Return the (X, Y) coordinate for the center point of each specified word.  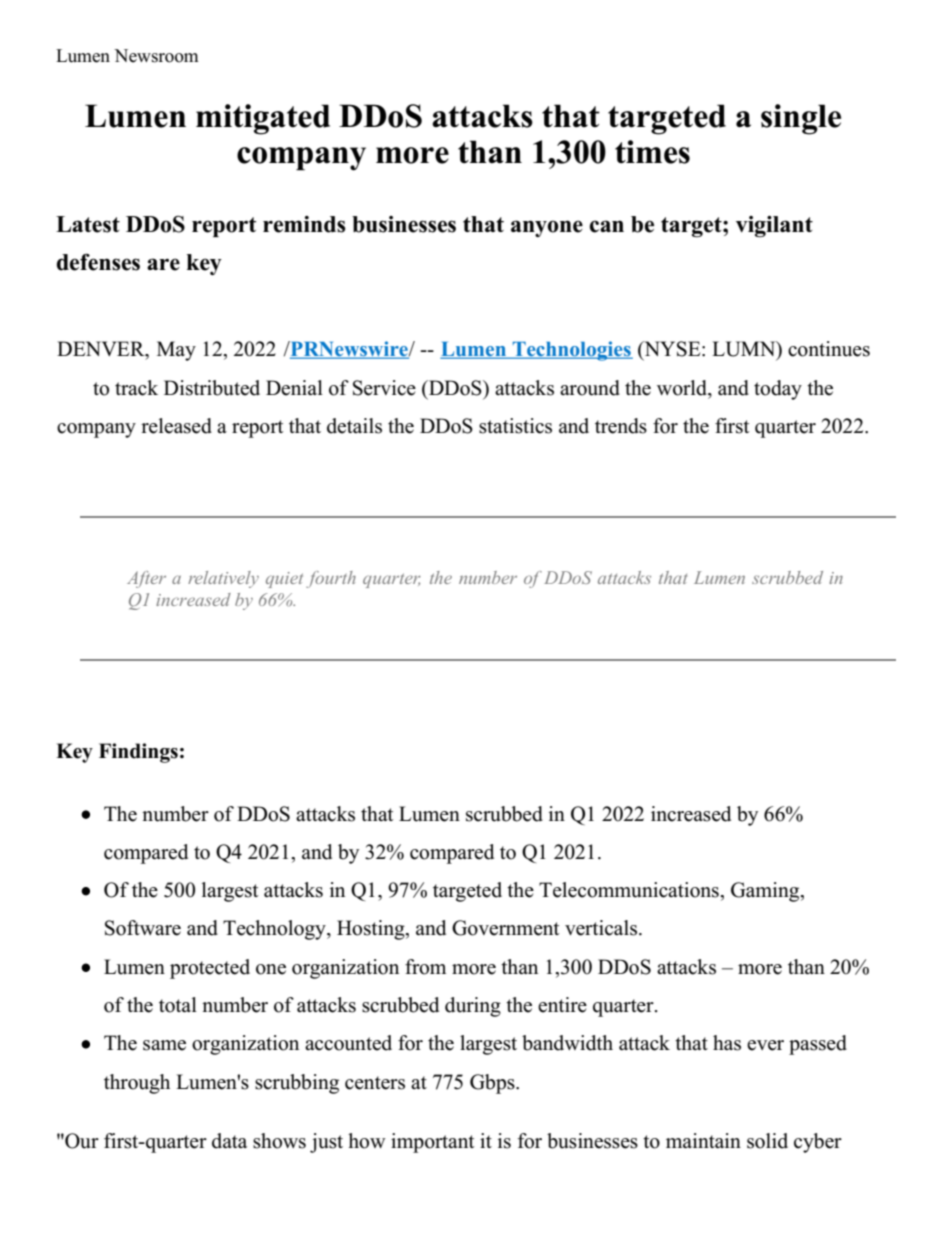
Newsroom (156, 56)
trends (621, 426)
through (137, 1084)
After (146, 579)
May (176, 351)
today (778, 390)
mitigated (263, 119)
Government (505, 928)
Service (384, 388)
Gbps (493, 1084)
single (801, 119)
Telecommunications (630, 890)
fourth (331, 579)
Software (143, 928)
